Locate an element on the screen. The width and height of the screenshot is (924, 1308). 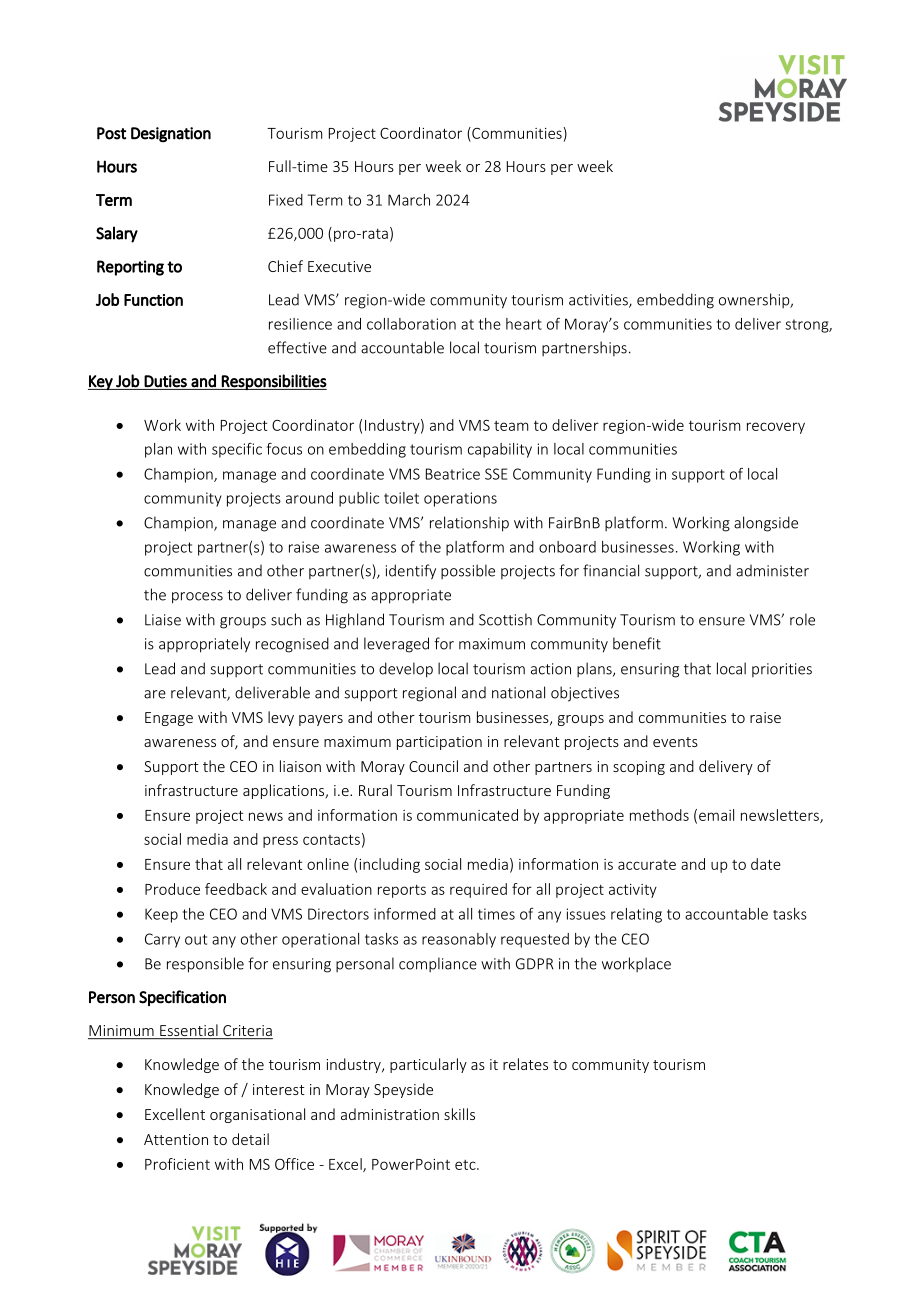
Designation is located at coordinates (171, 135).
